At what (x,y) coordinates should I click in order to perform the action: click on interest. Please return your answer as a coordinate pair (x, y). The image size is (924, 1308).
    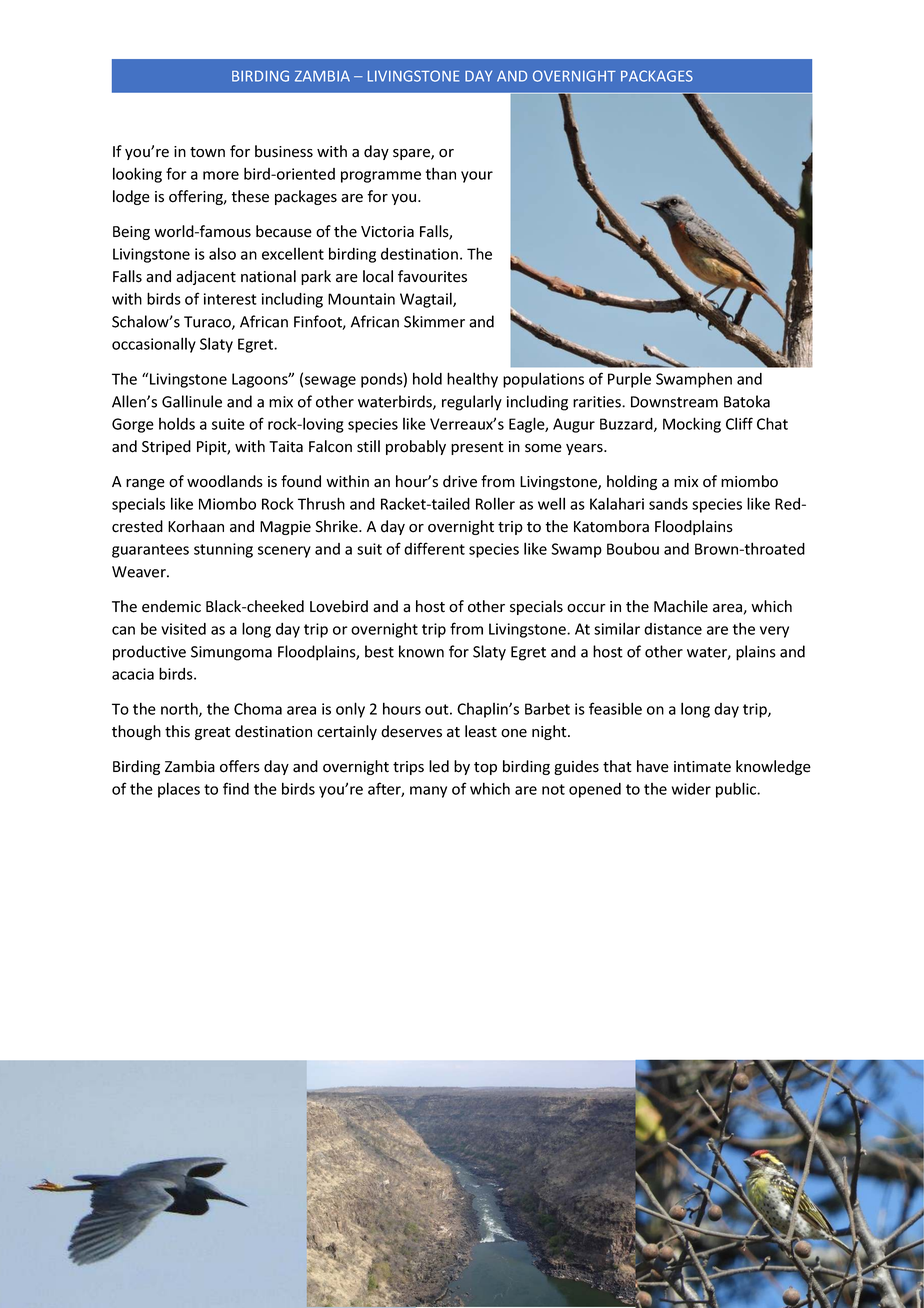
    Looking at the image, I should click on (230, 299).
